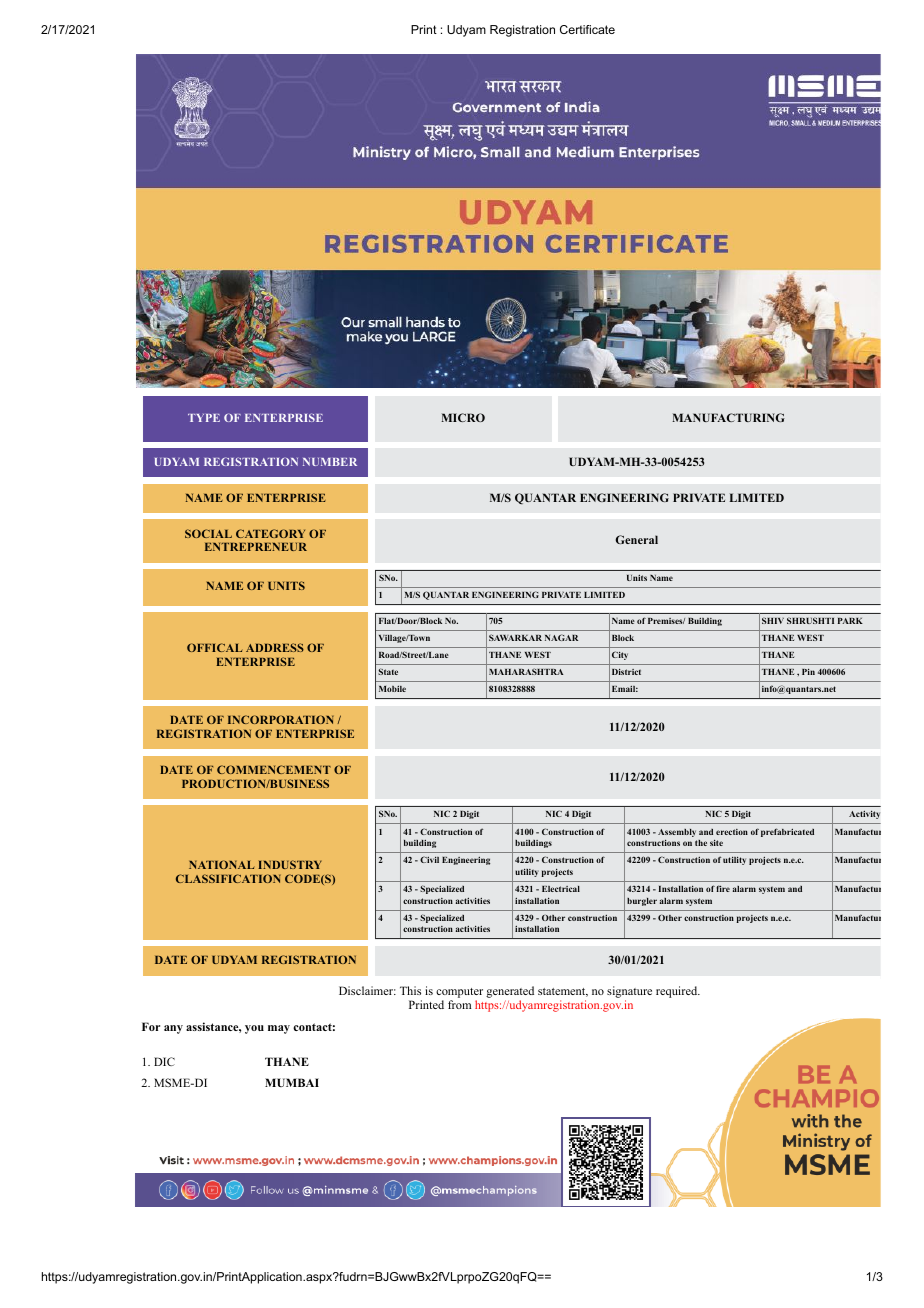  Describe the element at coordinates (587, 29) in the screenshot. I see `Certificate` at that location.
